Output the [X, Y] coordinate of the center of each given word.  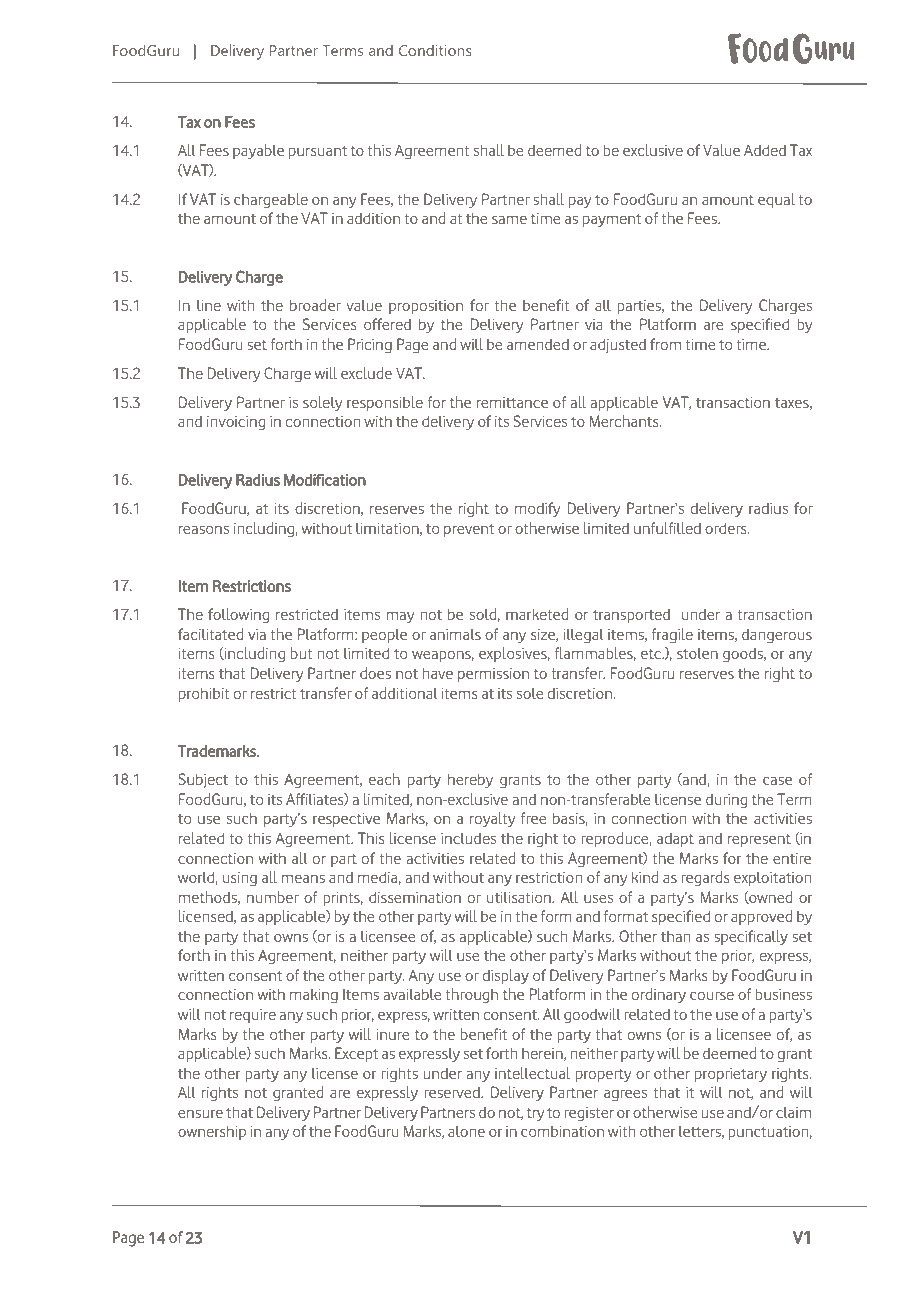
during [726, 801]
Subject [203, 780]
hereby [470, 780]
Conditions [435, 50]
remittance [512, 402]
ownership [212, 1132]
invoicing [236, 423]
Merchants [625, 421]
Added [765, 150]
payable [258, 151]
